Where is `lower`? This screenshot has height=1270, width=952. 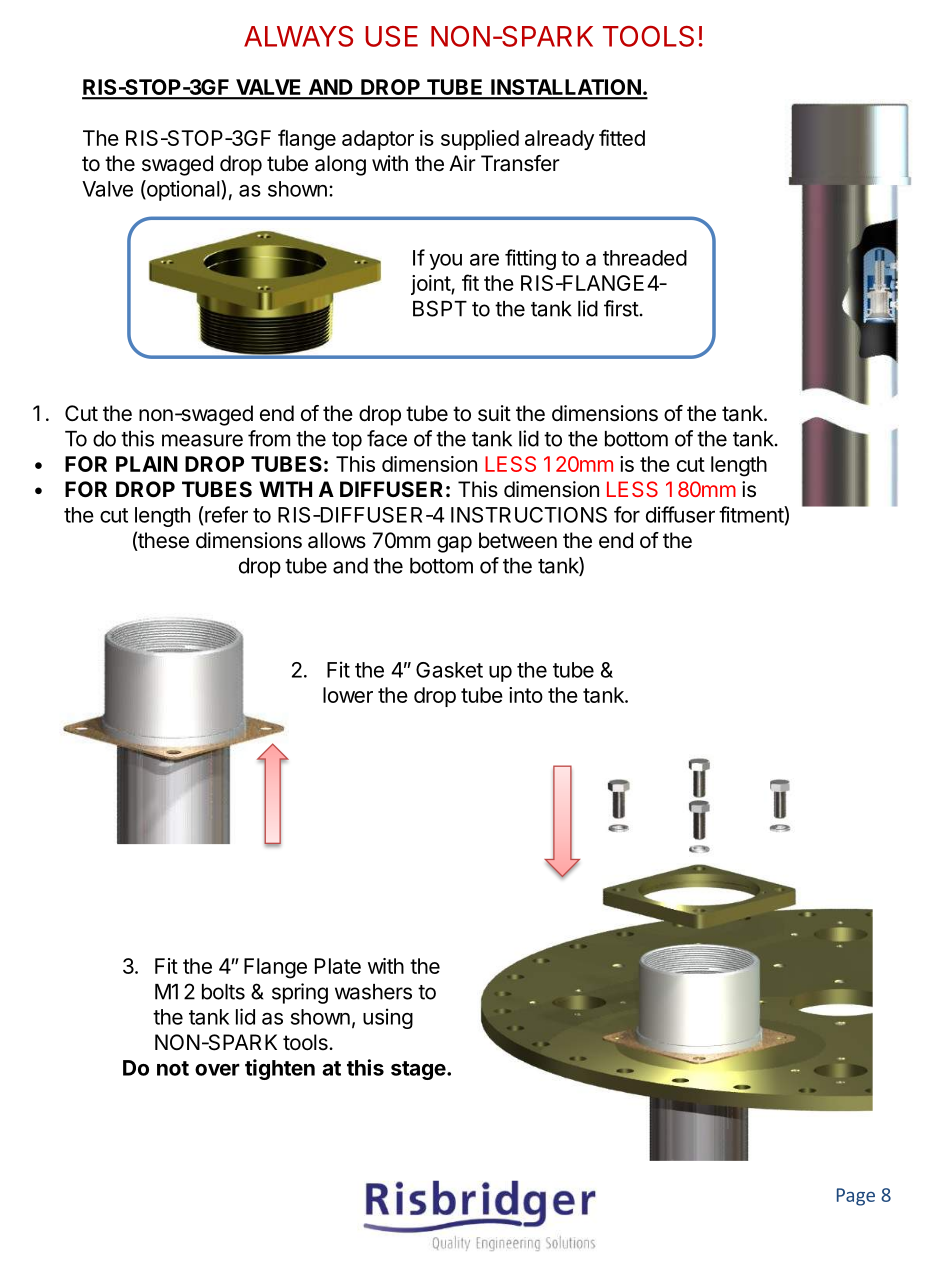
lower is located at coordinates (348, 695).
